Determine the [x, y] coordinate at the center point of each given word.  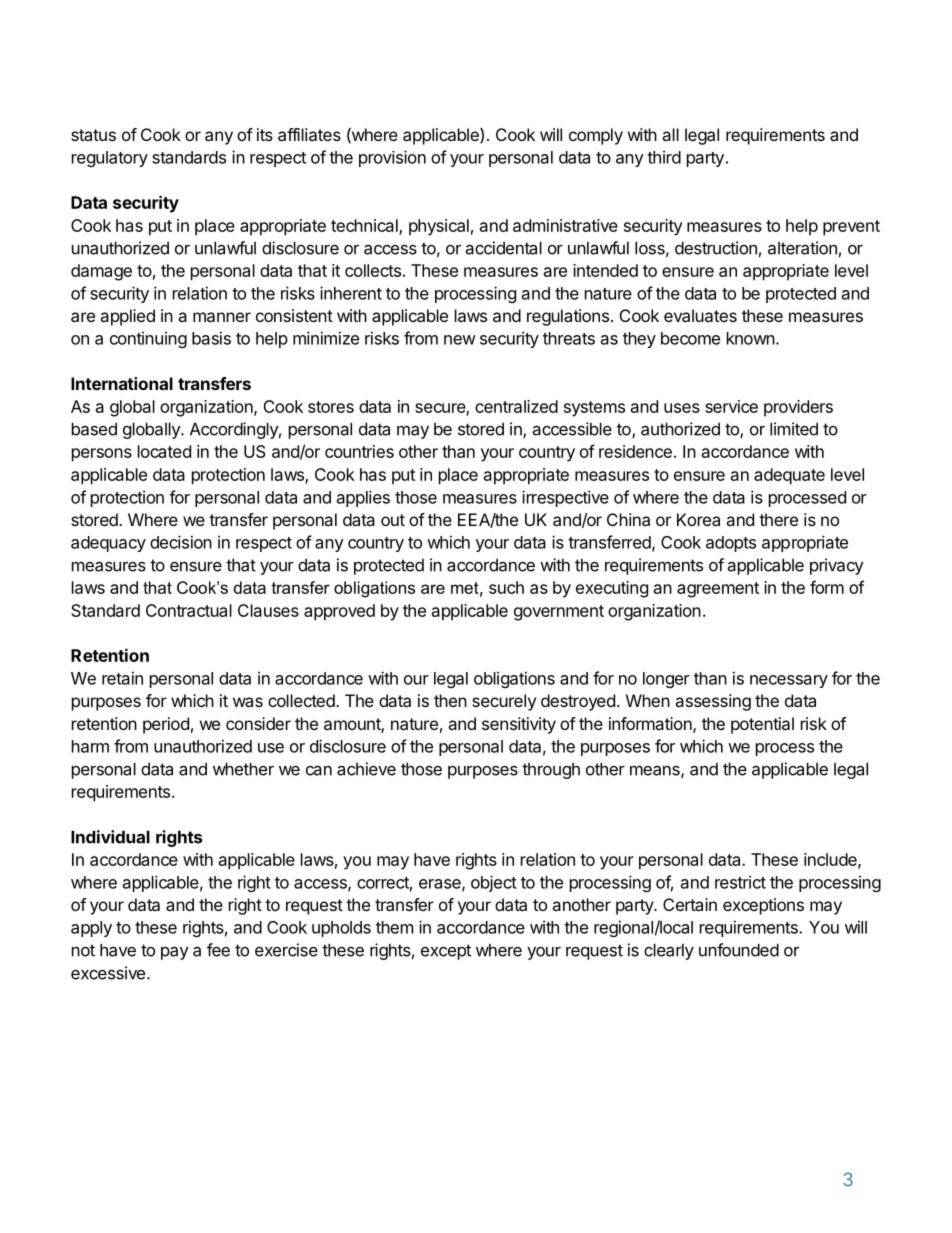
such [506, 587]
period [166, 725]
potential [762, 725]
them [394, 927]
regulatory [110, 159]
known [751, 338]
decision [181, 542]
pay [174, 953]
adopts [731, 544]
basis [211, 338]
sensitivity [519, 725]
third [664, 157]
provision [392, 158]
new [460, 340]
